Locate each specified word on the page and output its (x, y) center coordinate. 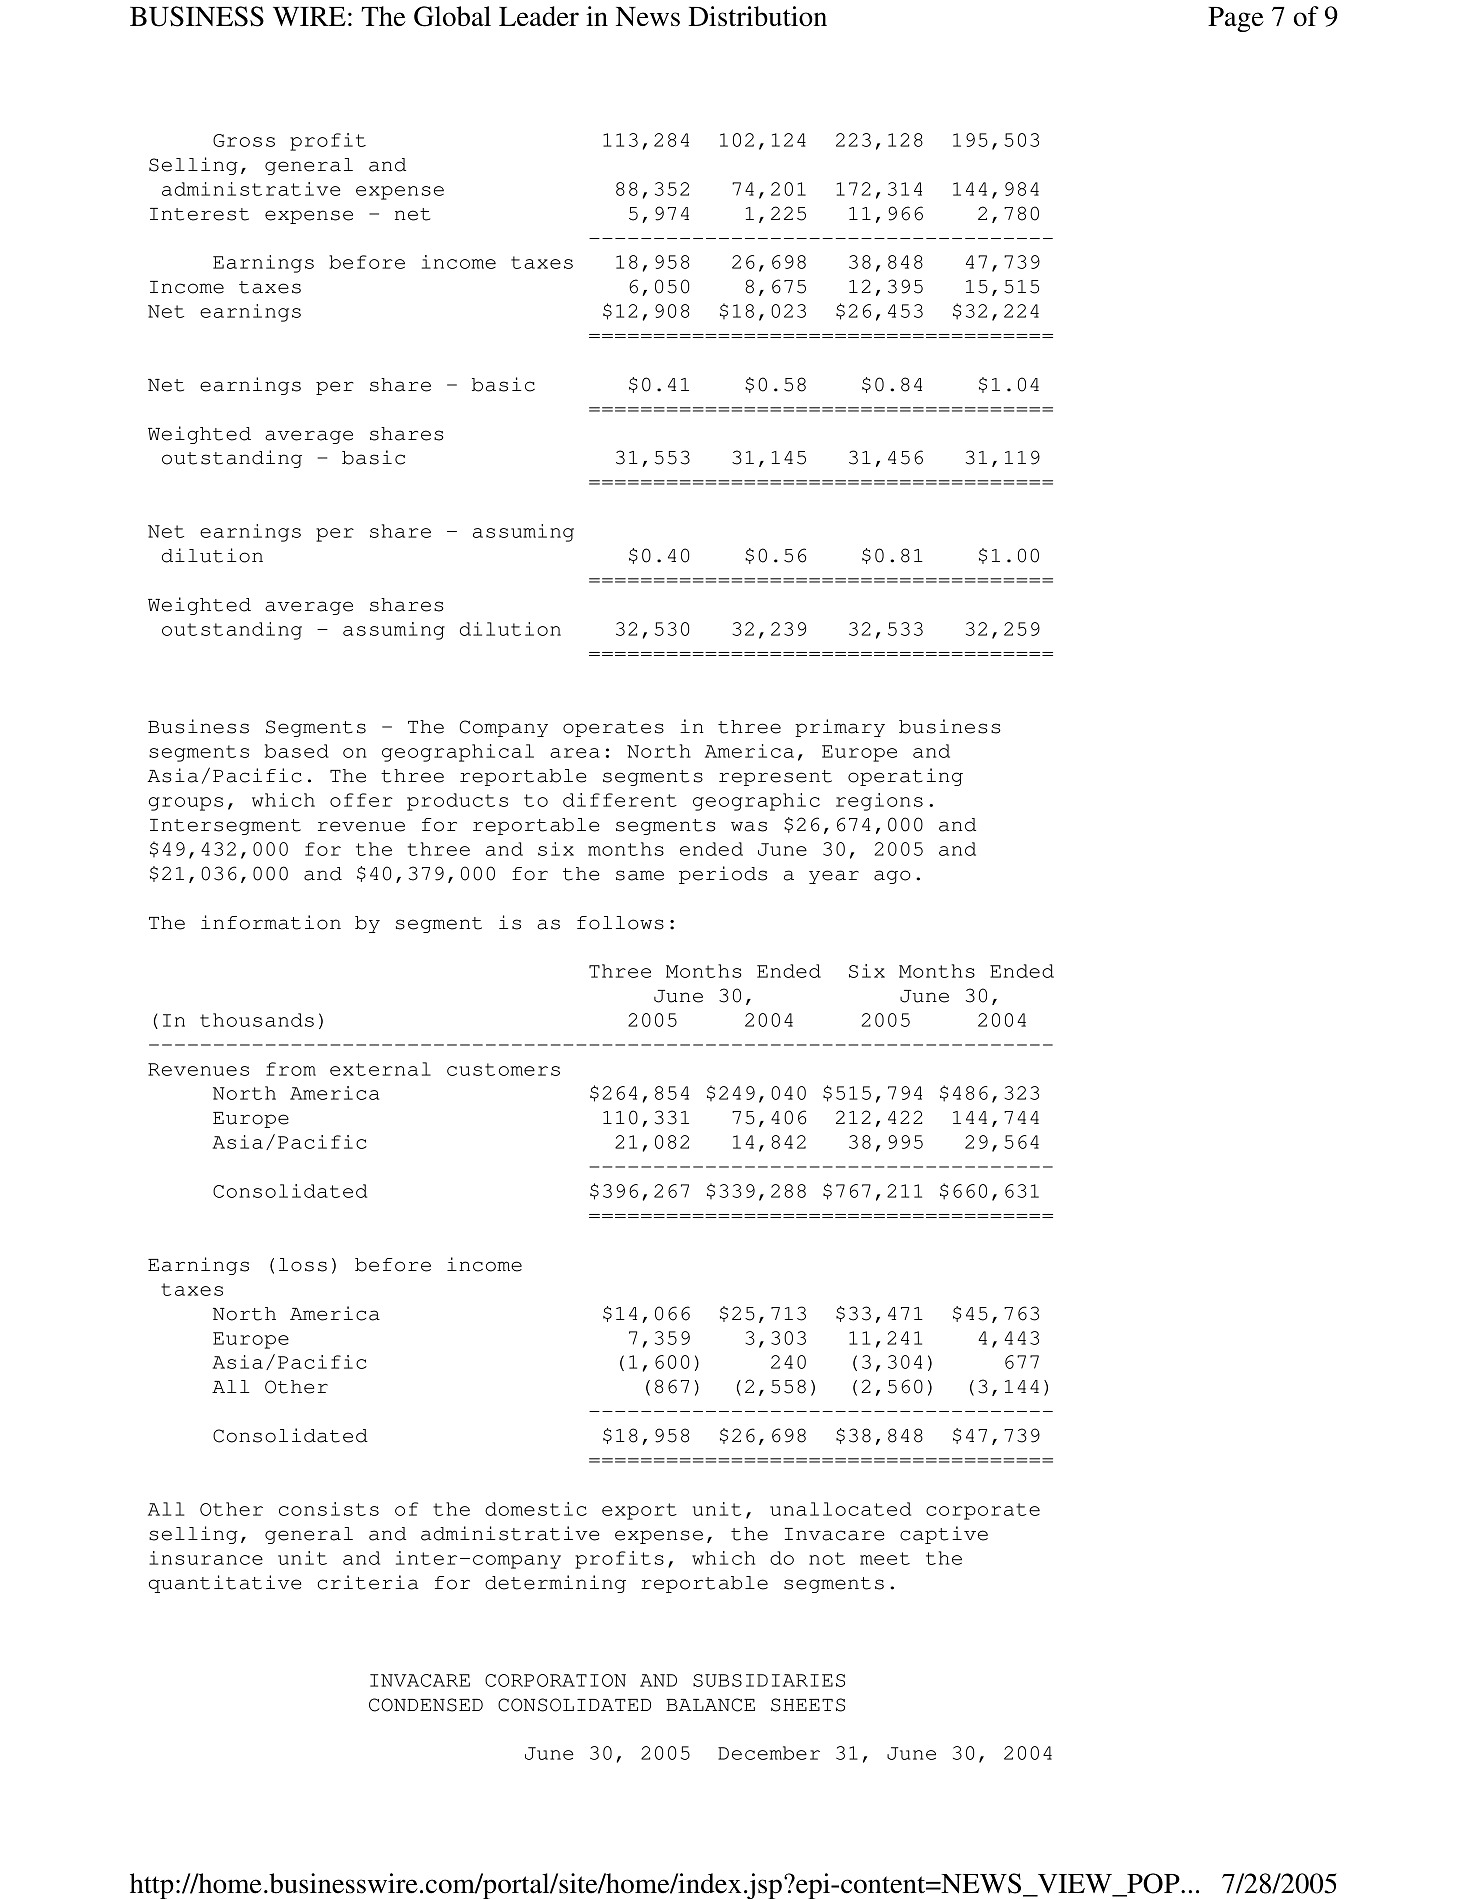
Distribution (758, 16)
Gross (244, 140)
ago (892, 877)
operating (905, 777)
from (291, 1069)
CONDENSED (426, 1705)
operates (613, 729)
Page (1236, 19)
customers (503, 1069)
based (297, 751)
